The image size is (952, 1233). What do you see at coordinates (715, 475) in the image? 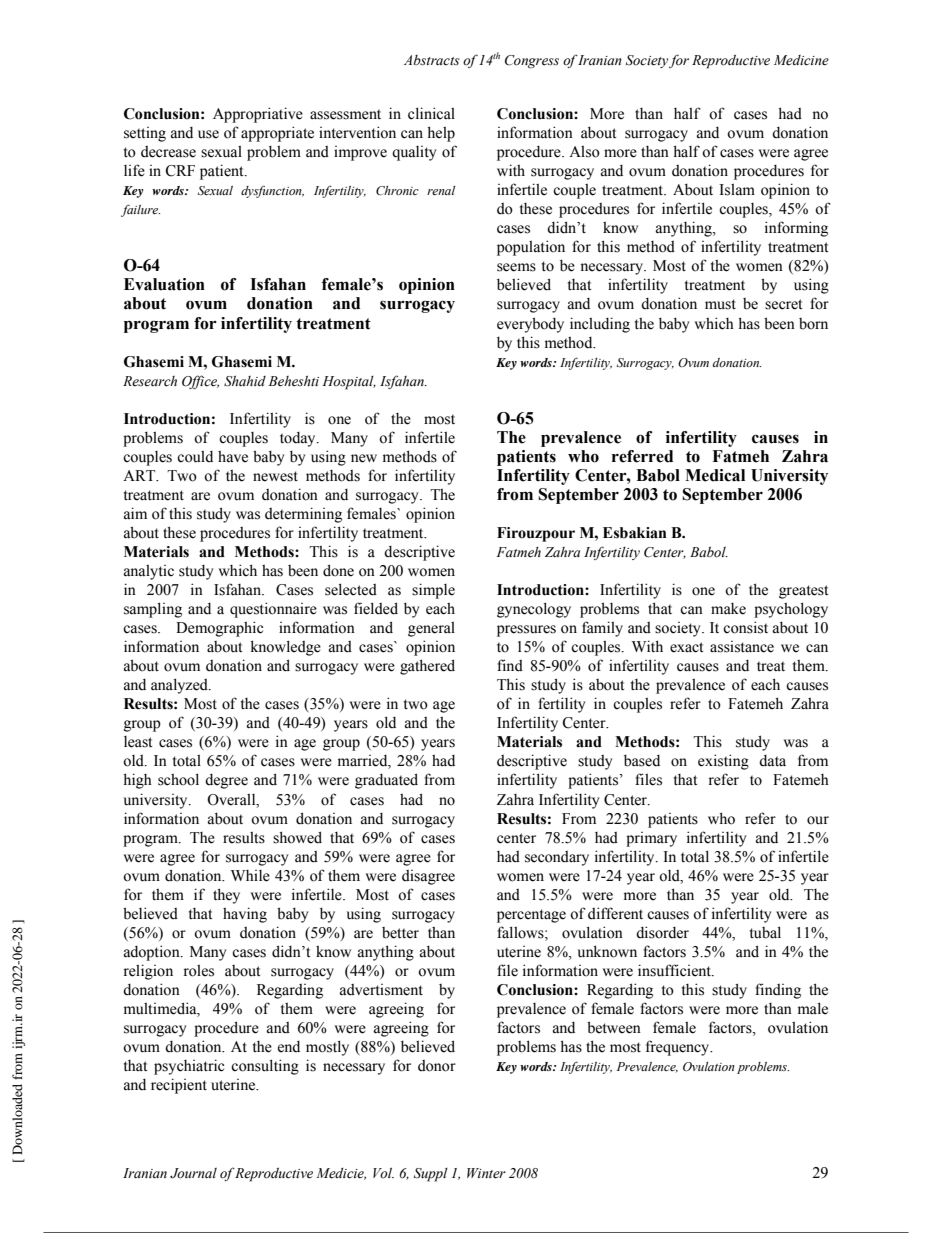
I see `Medical` at bounding box center [715, 475].
